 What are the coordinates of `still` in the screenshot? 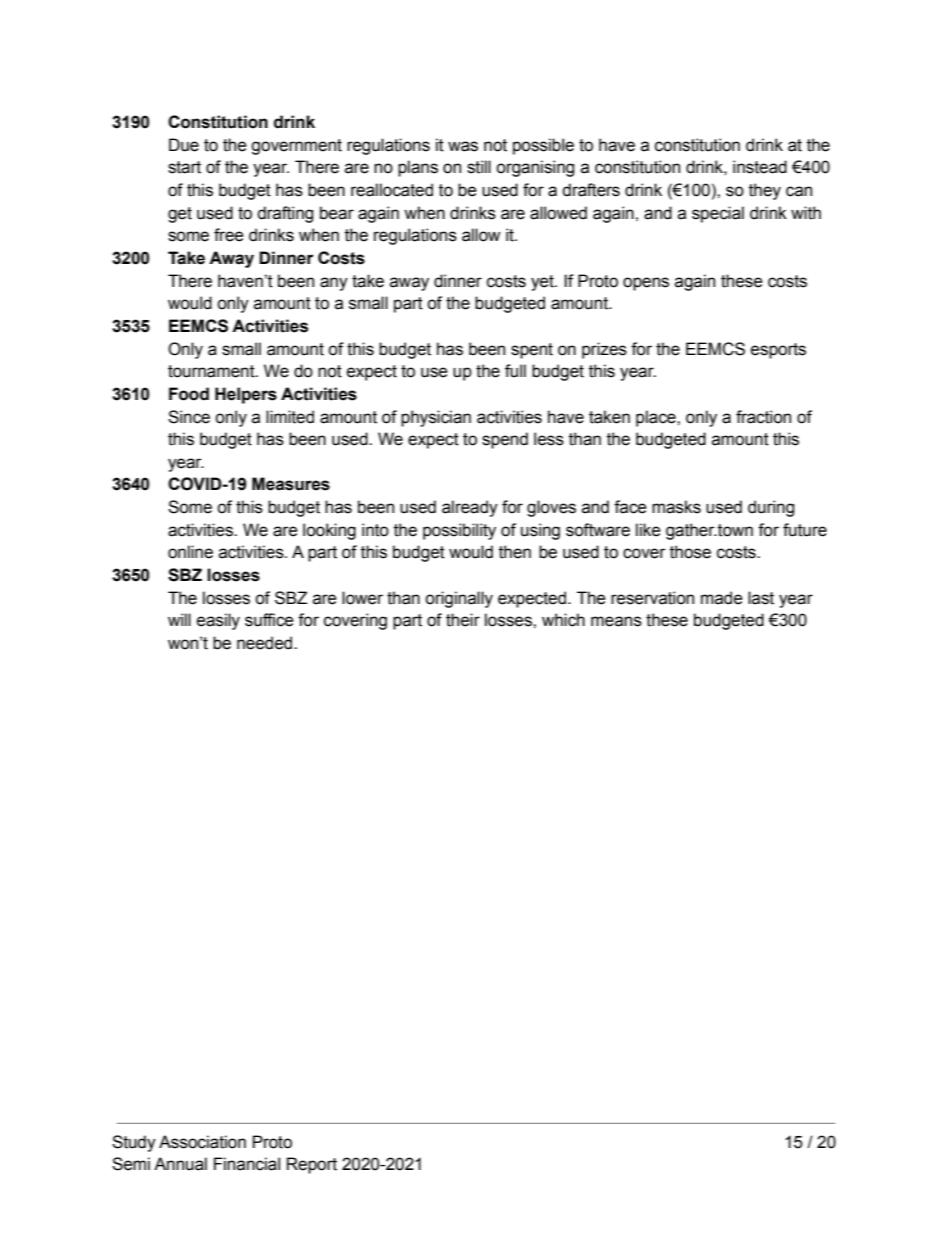 It's located at (479, 167).
